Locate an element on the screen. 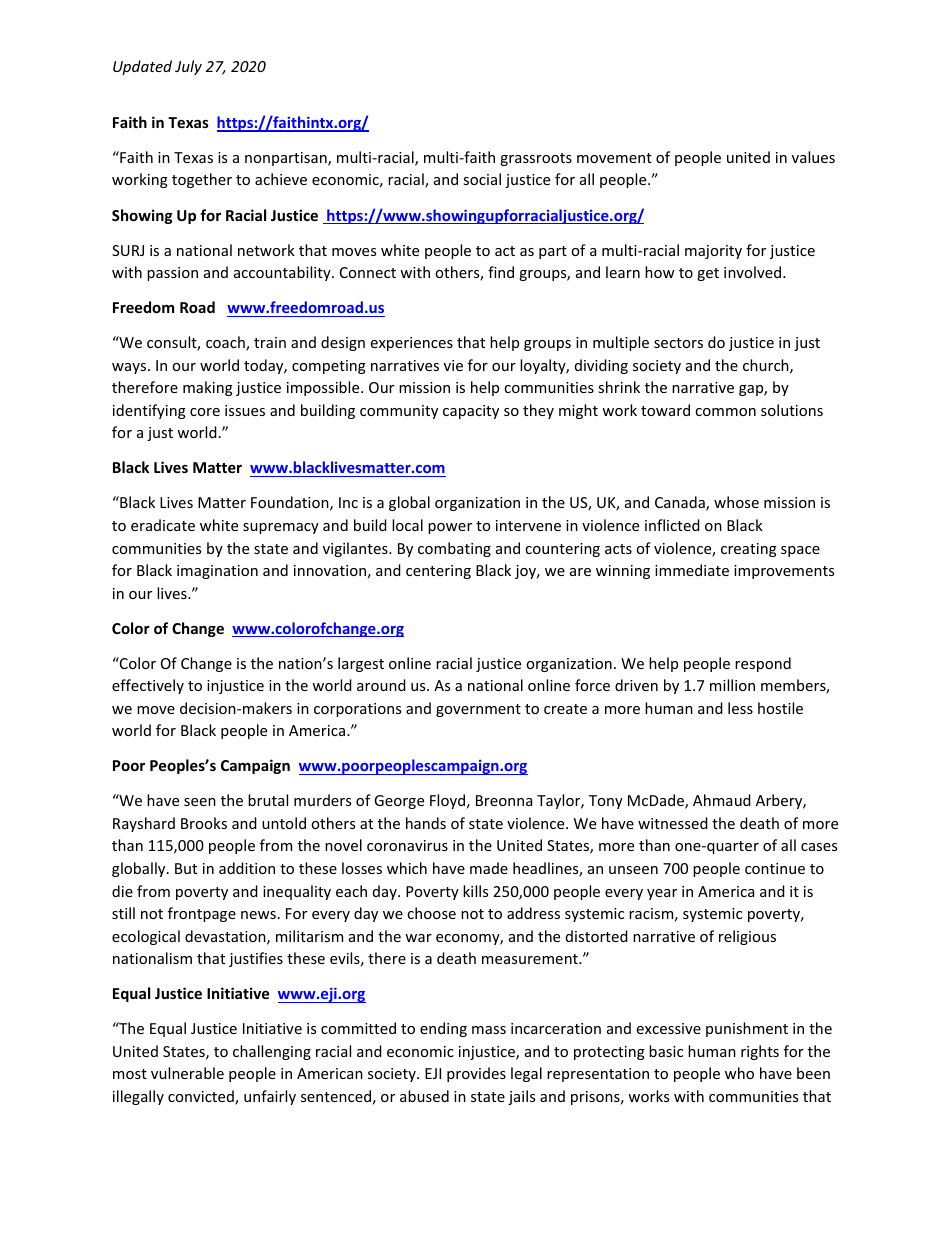 This screenshot has height=1233, width=952. eradicate is located at coordinates (163, 525).
